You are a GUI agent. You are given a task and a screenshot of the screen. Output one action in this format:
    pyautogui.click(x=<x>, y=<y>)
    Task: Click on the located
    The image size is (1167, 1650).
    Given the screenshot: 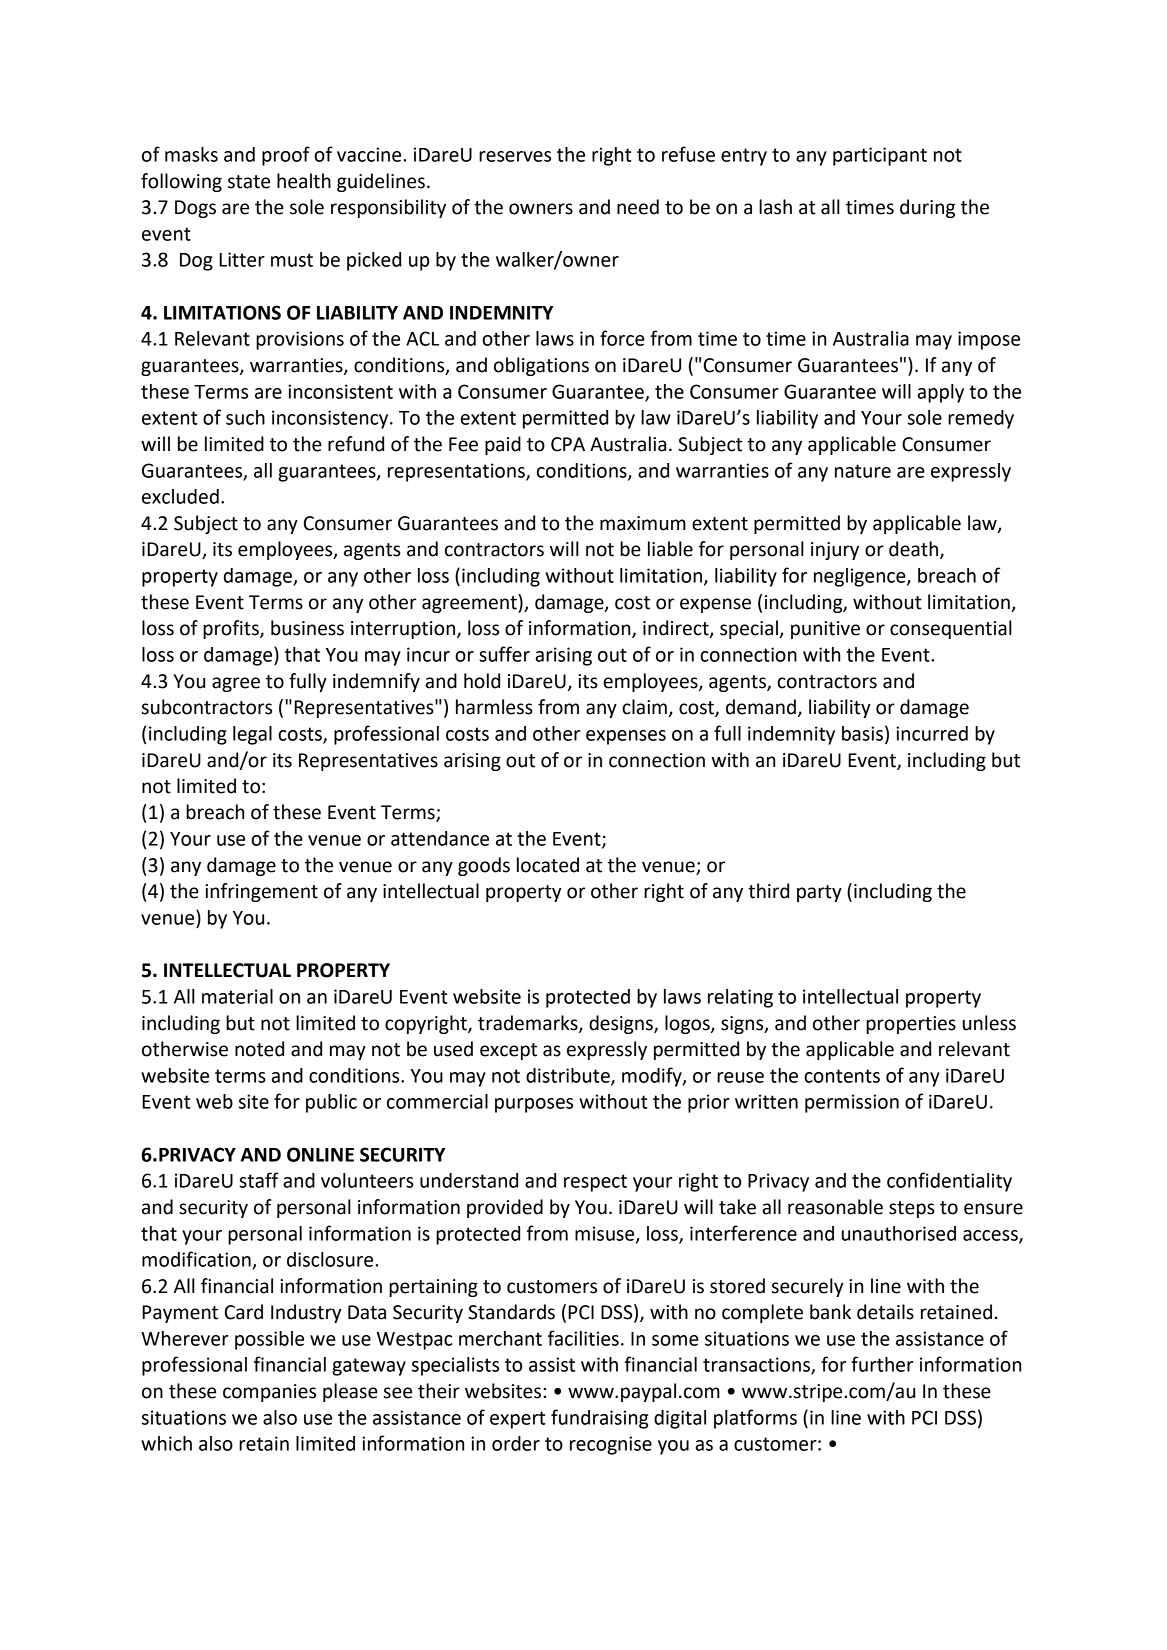 What is the action you would take?
    pyautogui.click(x=548, y=865)
